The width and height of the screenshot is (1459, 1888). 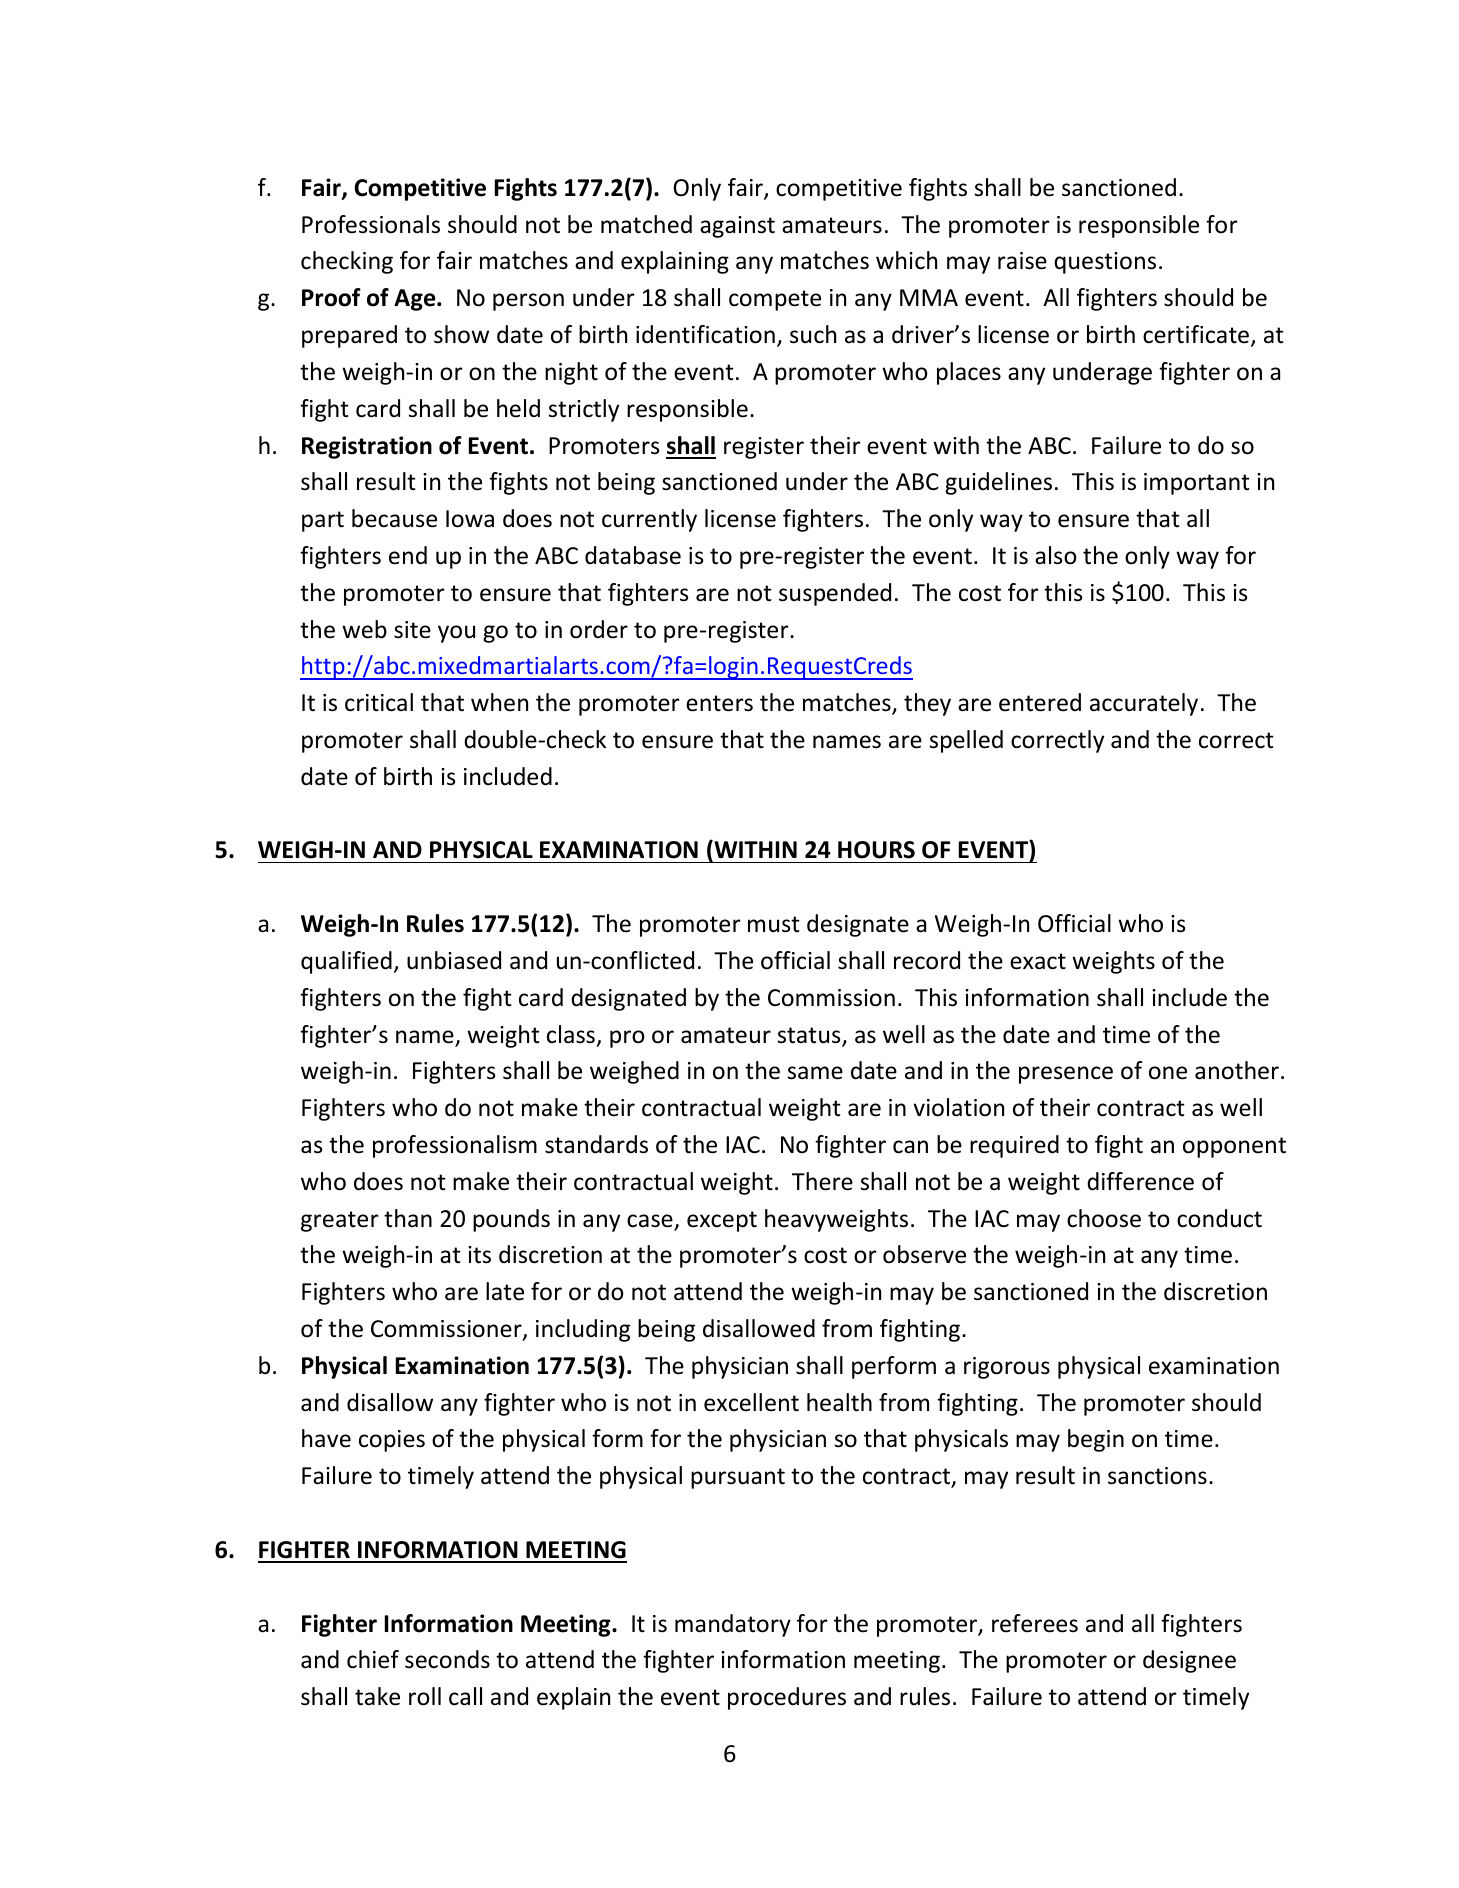 What do you see at coordinates (447, 1659) in the screenshot?
I see `seconds` at bounding box center [447, 1659].
